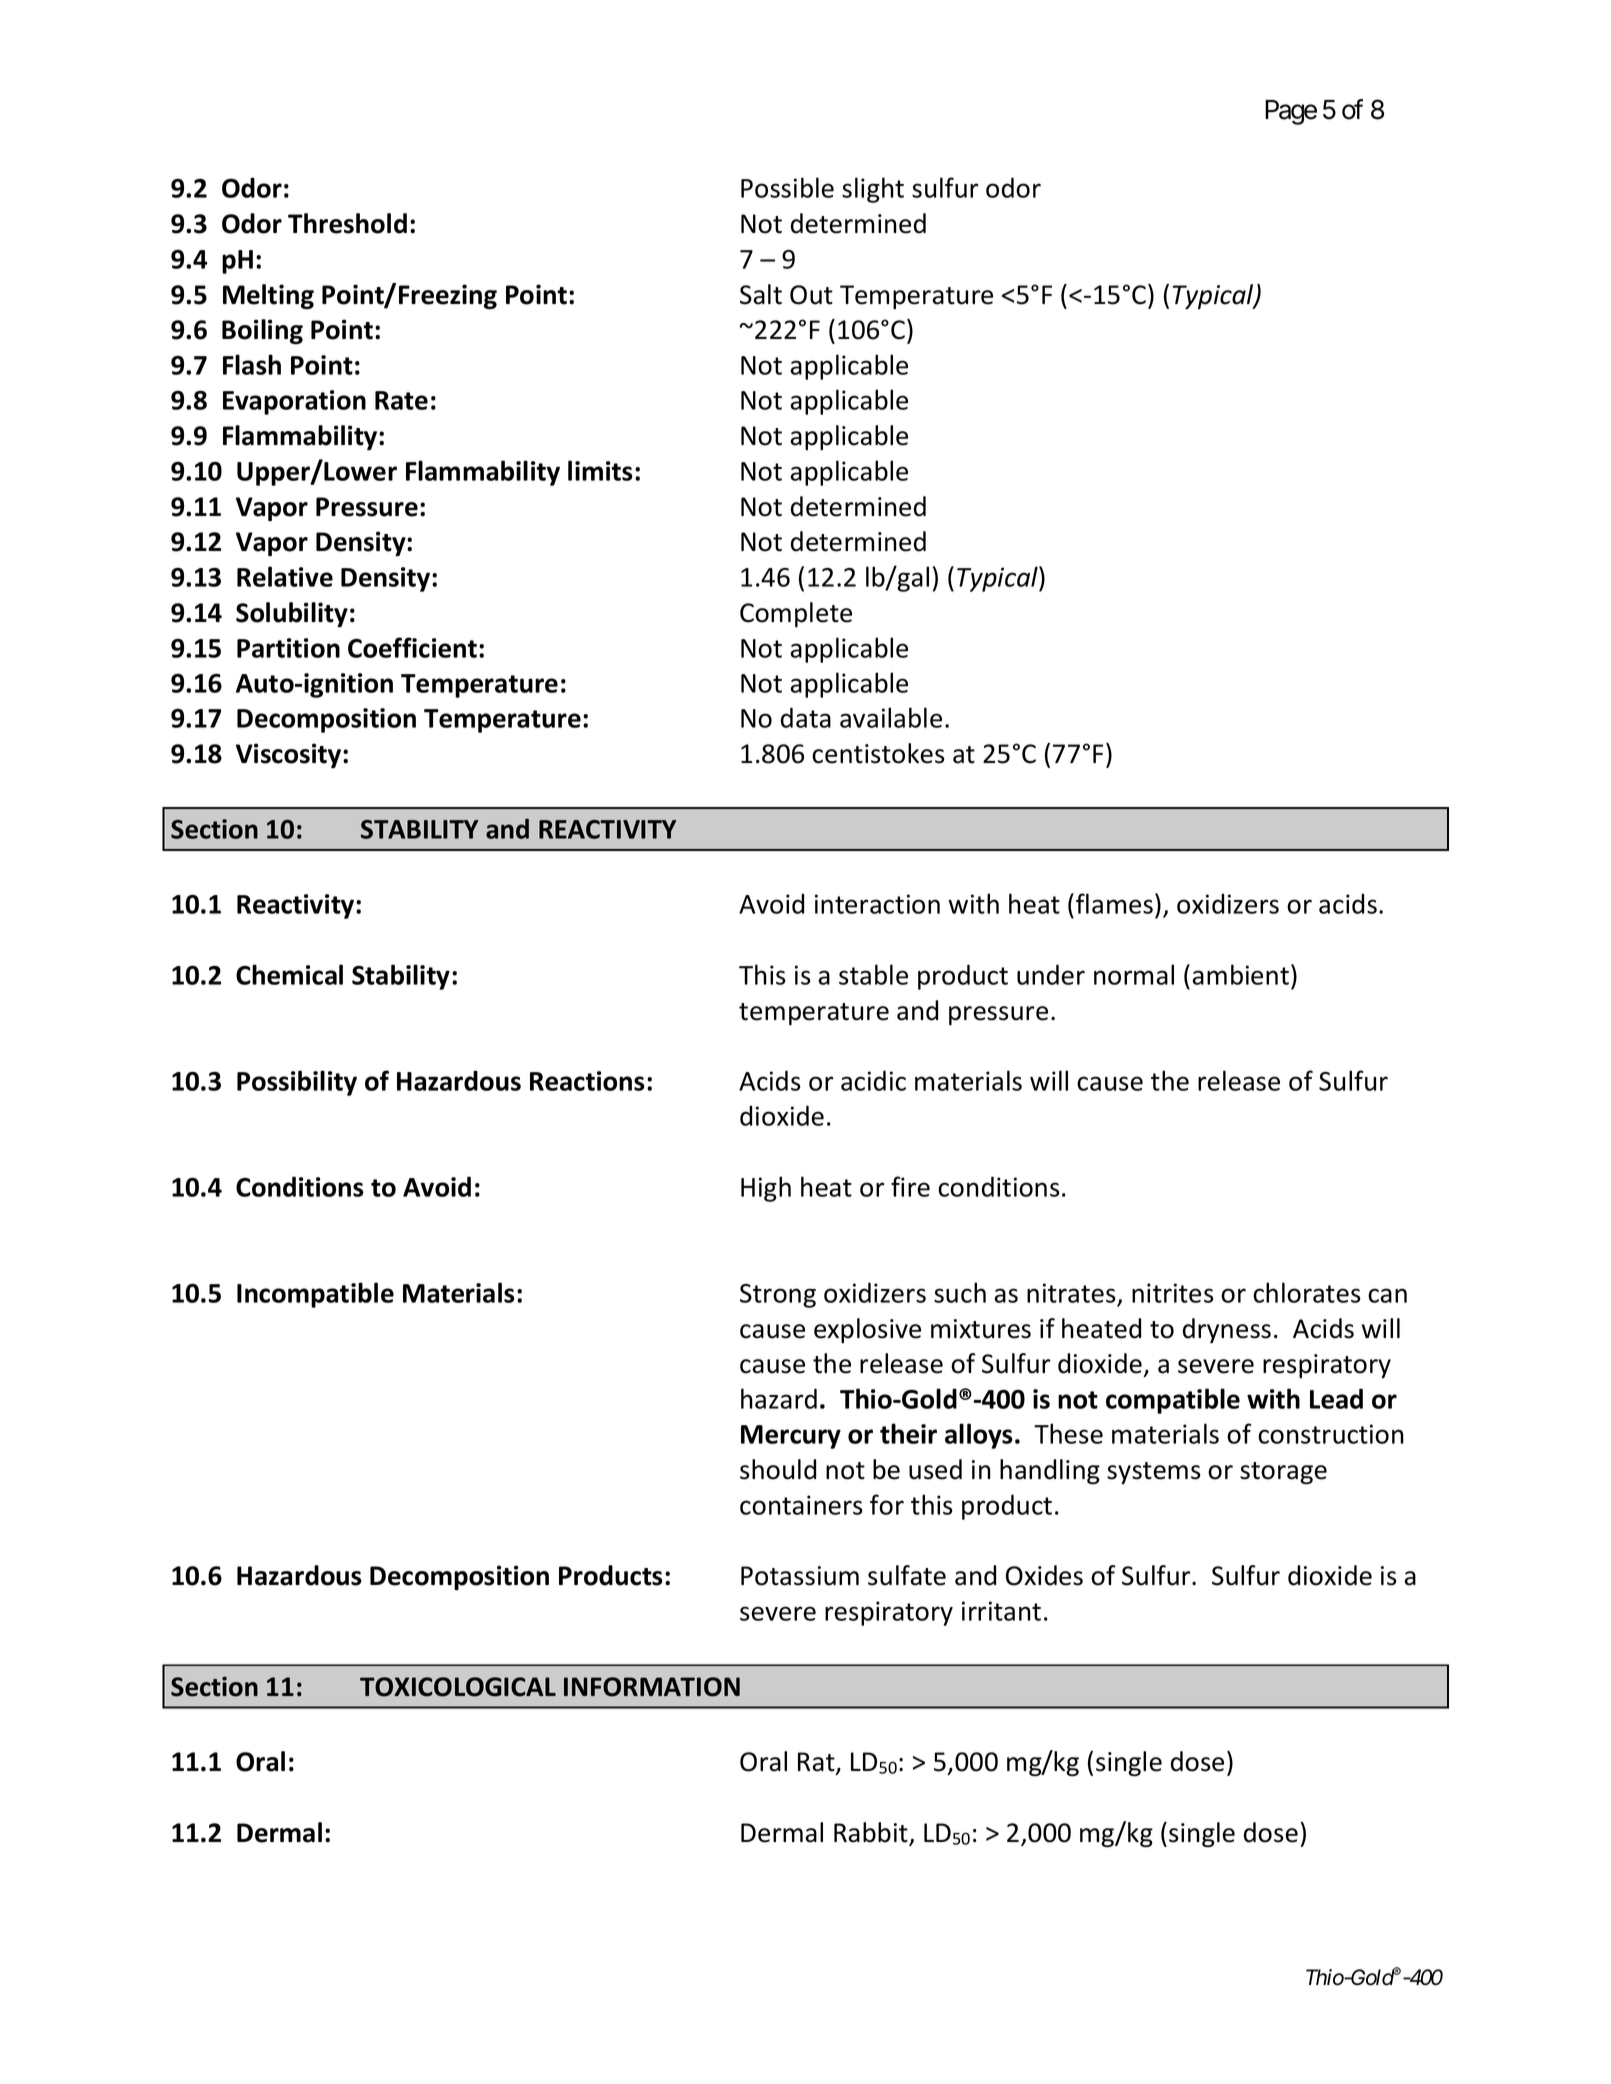  I want to click on Coefficient, so click(414, 647).
